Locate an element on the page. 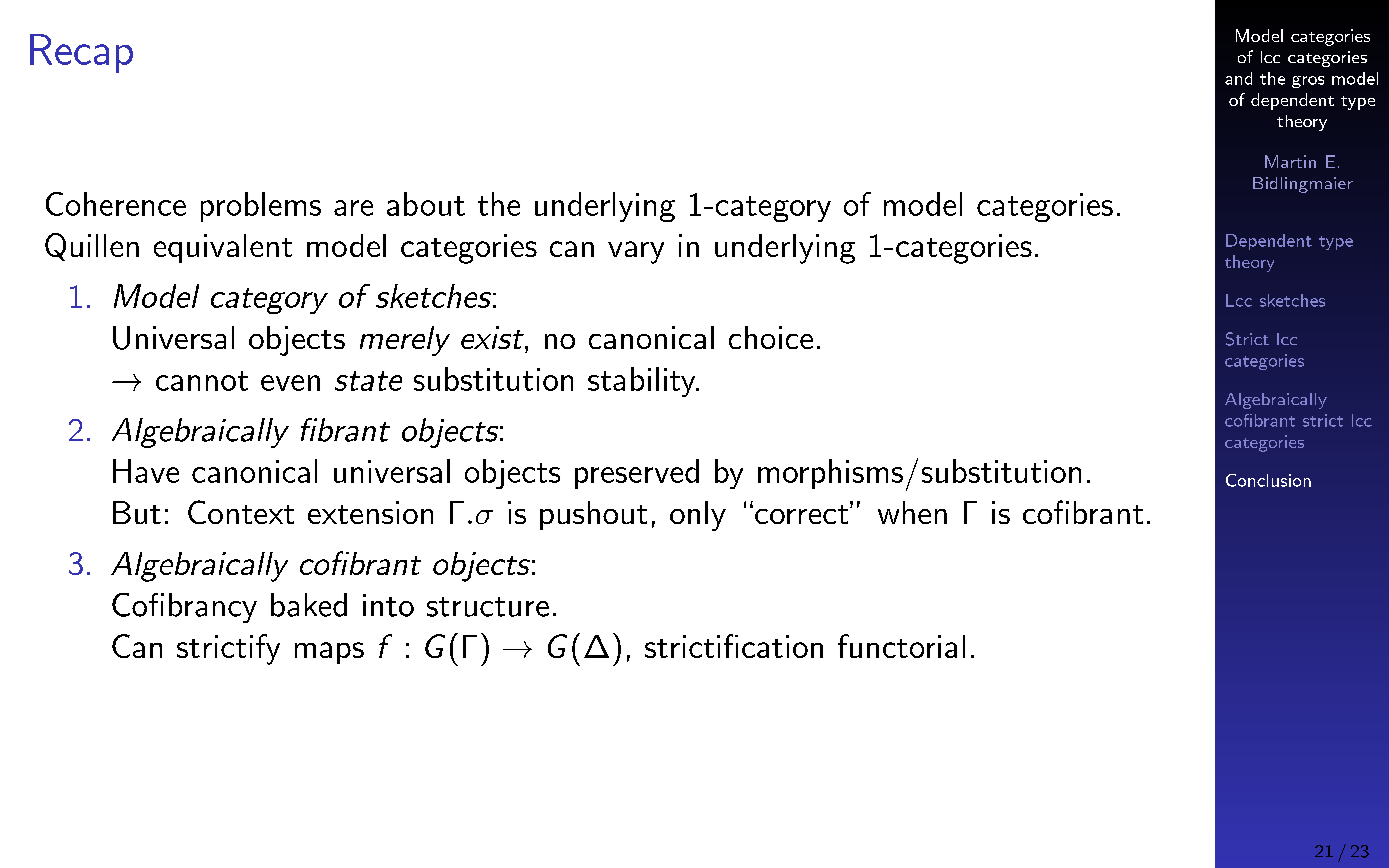 The image size is (1389, 868). vary is located at coordinates (636, 252).
